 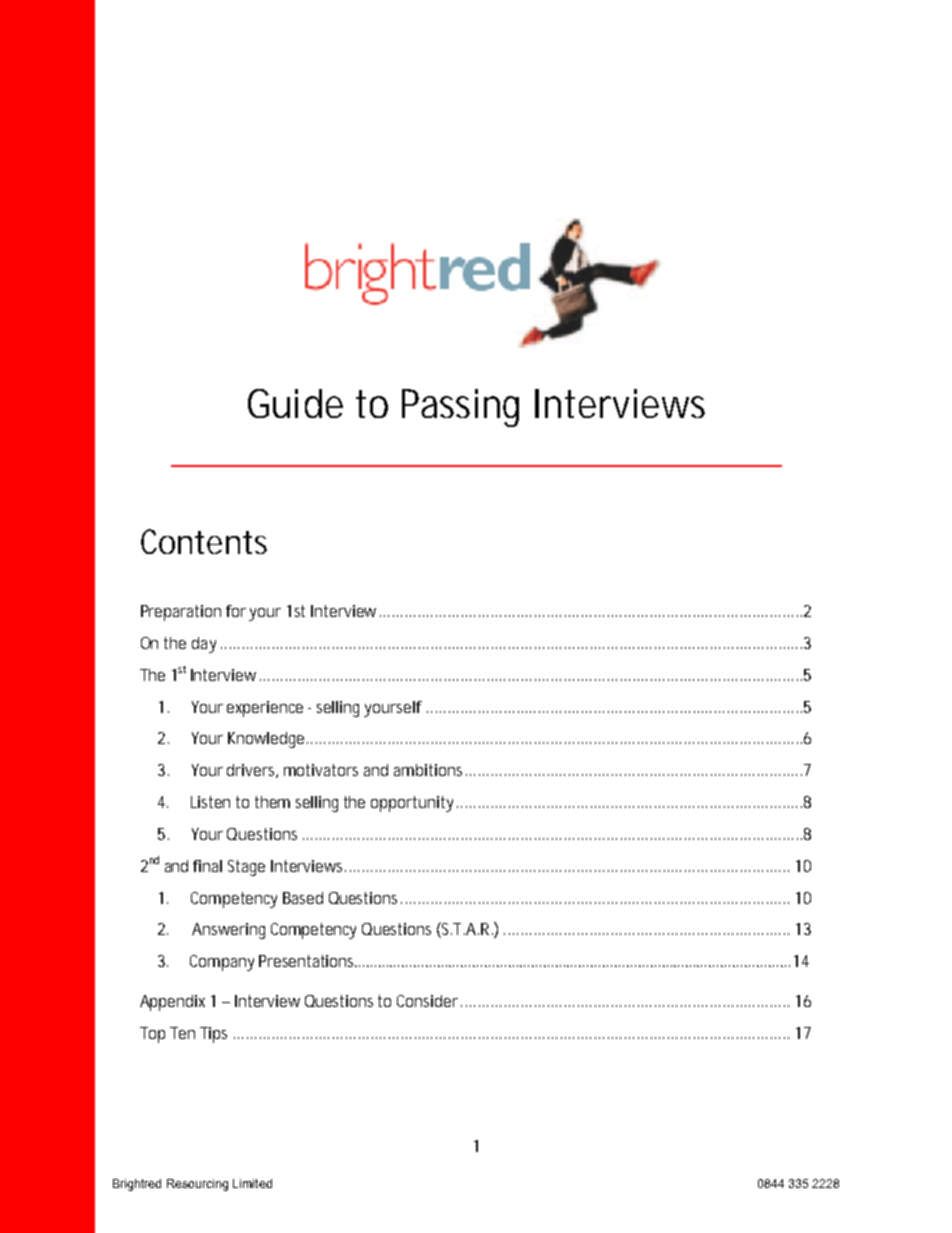 I want to click on Guide, so click(x=295, y=403).
